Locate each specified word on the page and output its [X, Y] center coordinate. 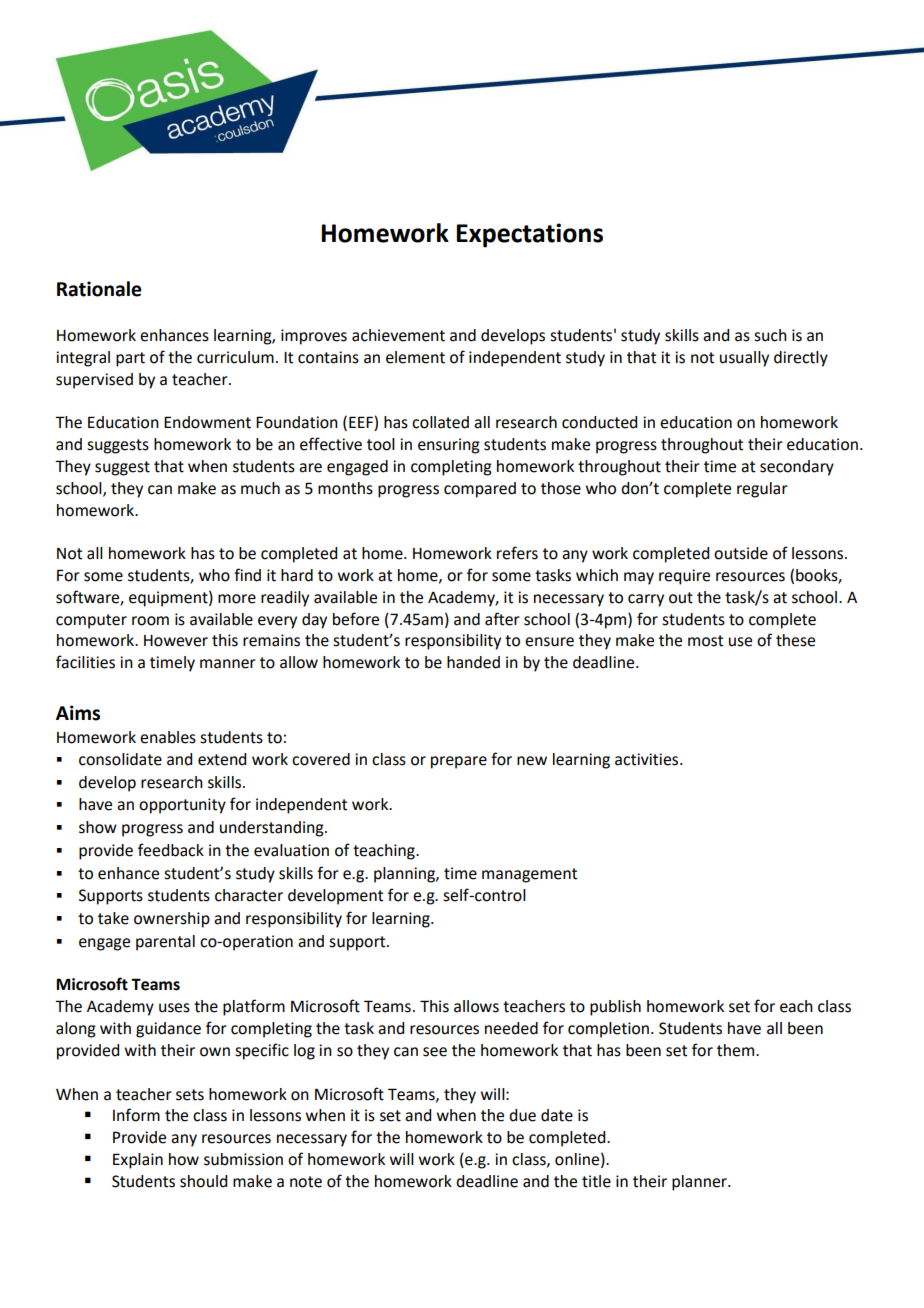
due [522, 1115]
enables [168, 737]
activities [648, 759]
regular [762, 490]
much [260, 488]
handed [473, 662]
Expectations [529, 235]
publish [615, 1008]
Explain [138, 1161]
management [529, 875]
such [770, 335]
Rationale [99, 289]
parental [165, 943]
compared [480, 490]
